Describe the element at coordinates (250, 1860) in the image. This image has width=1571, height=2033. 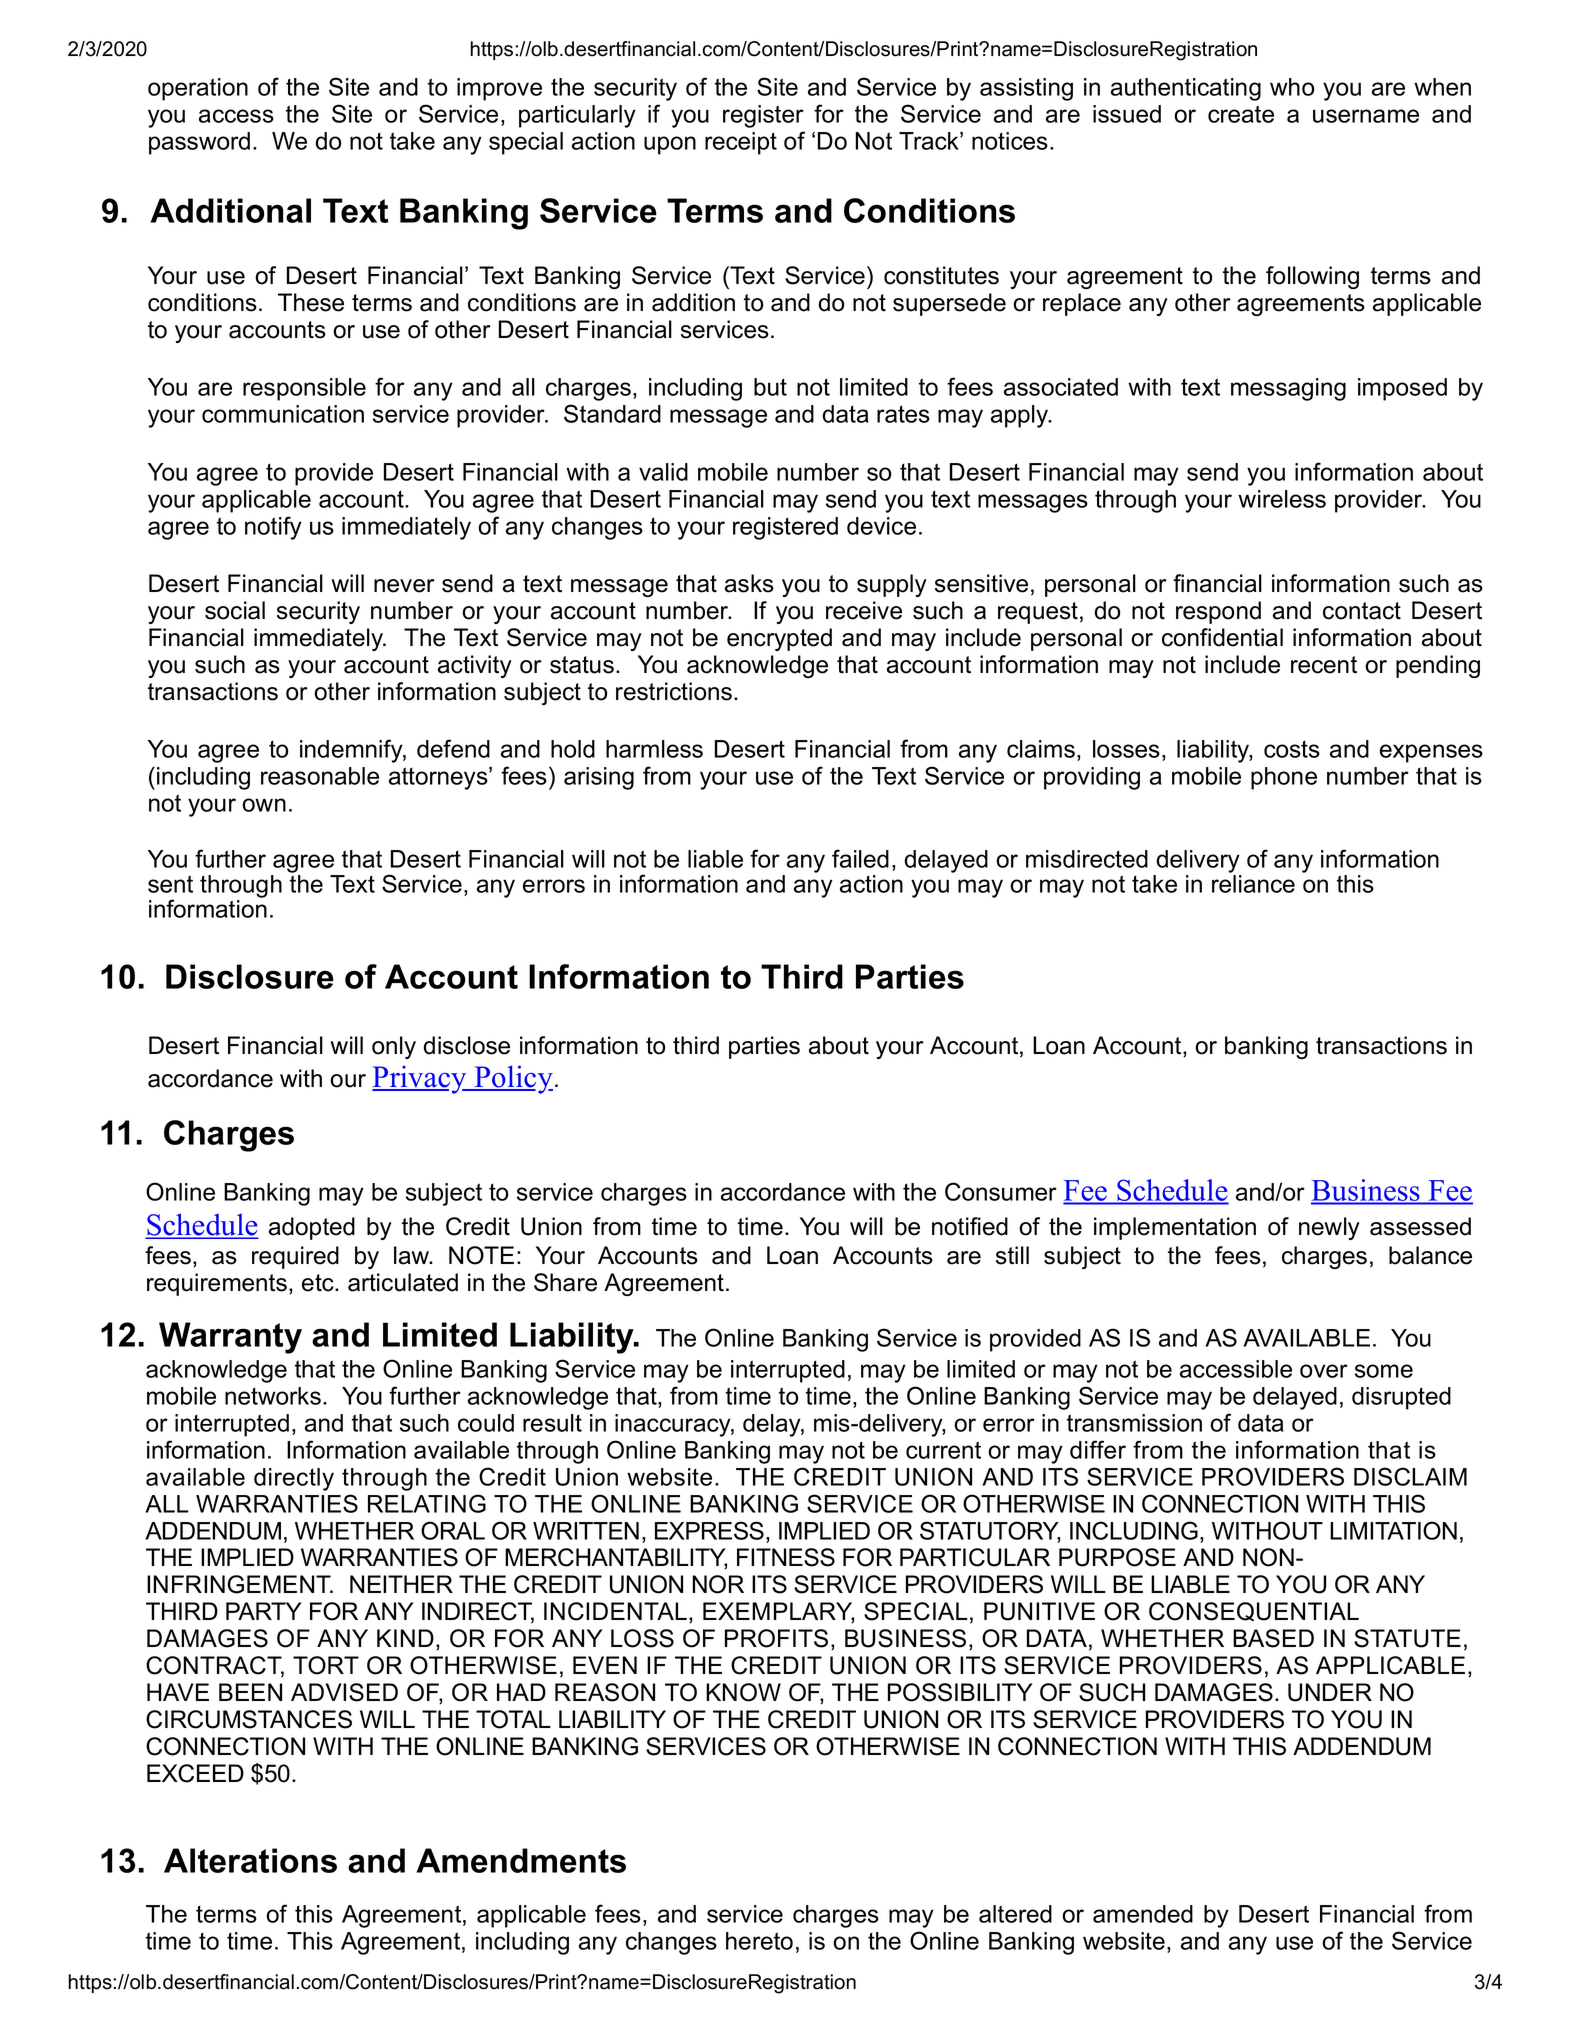
I see `Alterations` at that location.
